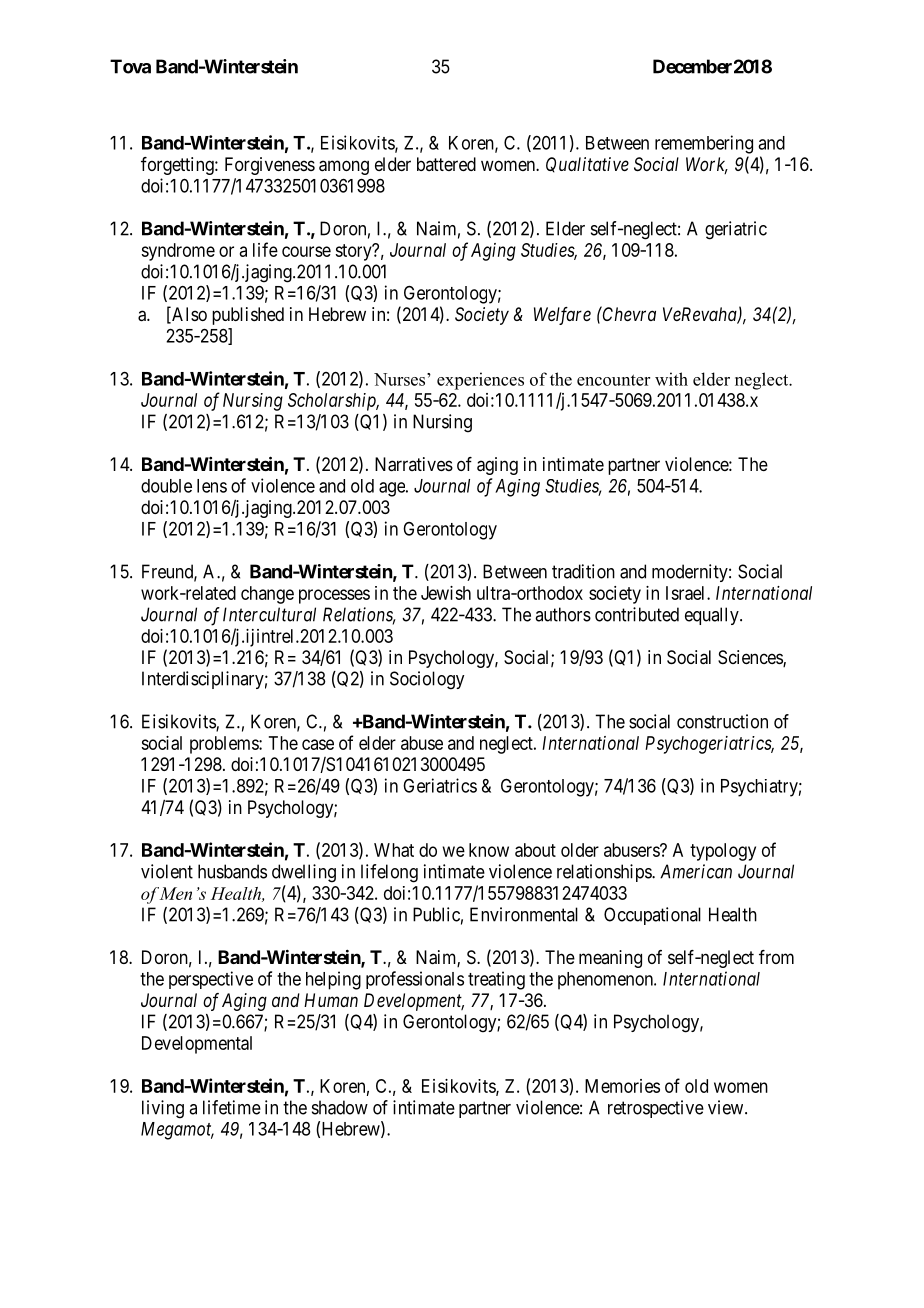  Describe the element at coordinates (167, 871) in the document. I see `violent` at that location.
